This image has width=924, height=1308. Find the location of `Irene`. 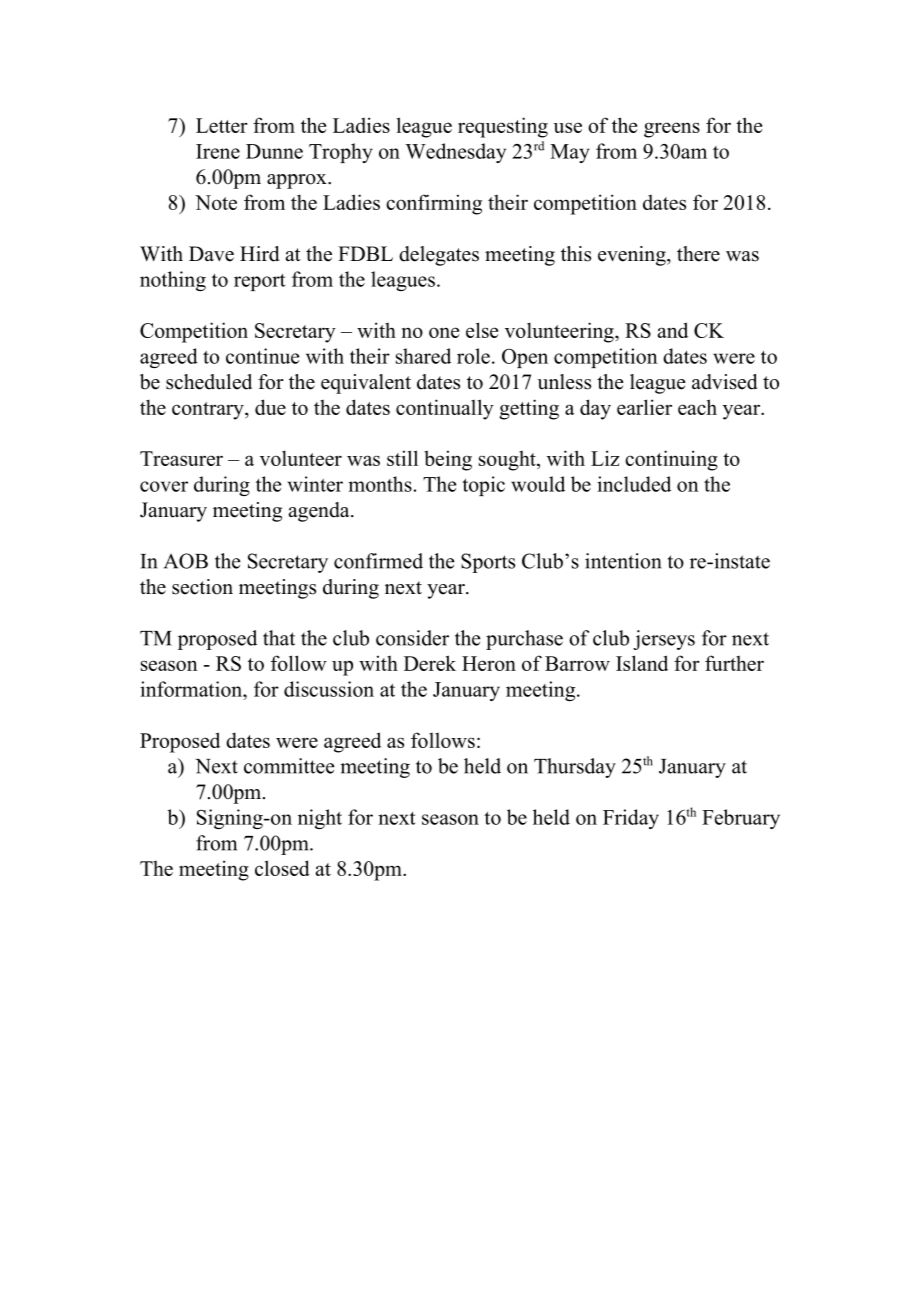

Irene is located at coordinates (218, 151).
